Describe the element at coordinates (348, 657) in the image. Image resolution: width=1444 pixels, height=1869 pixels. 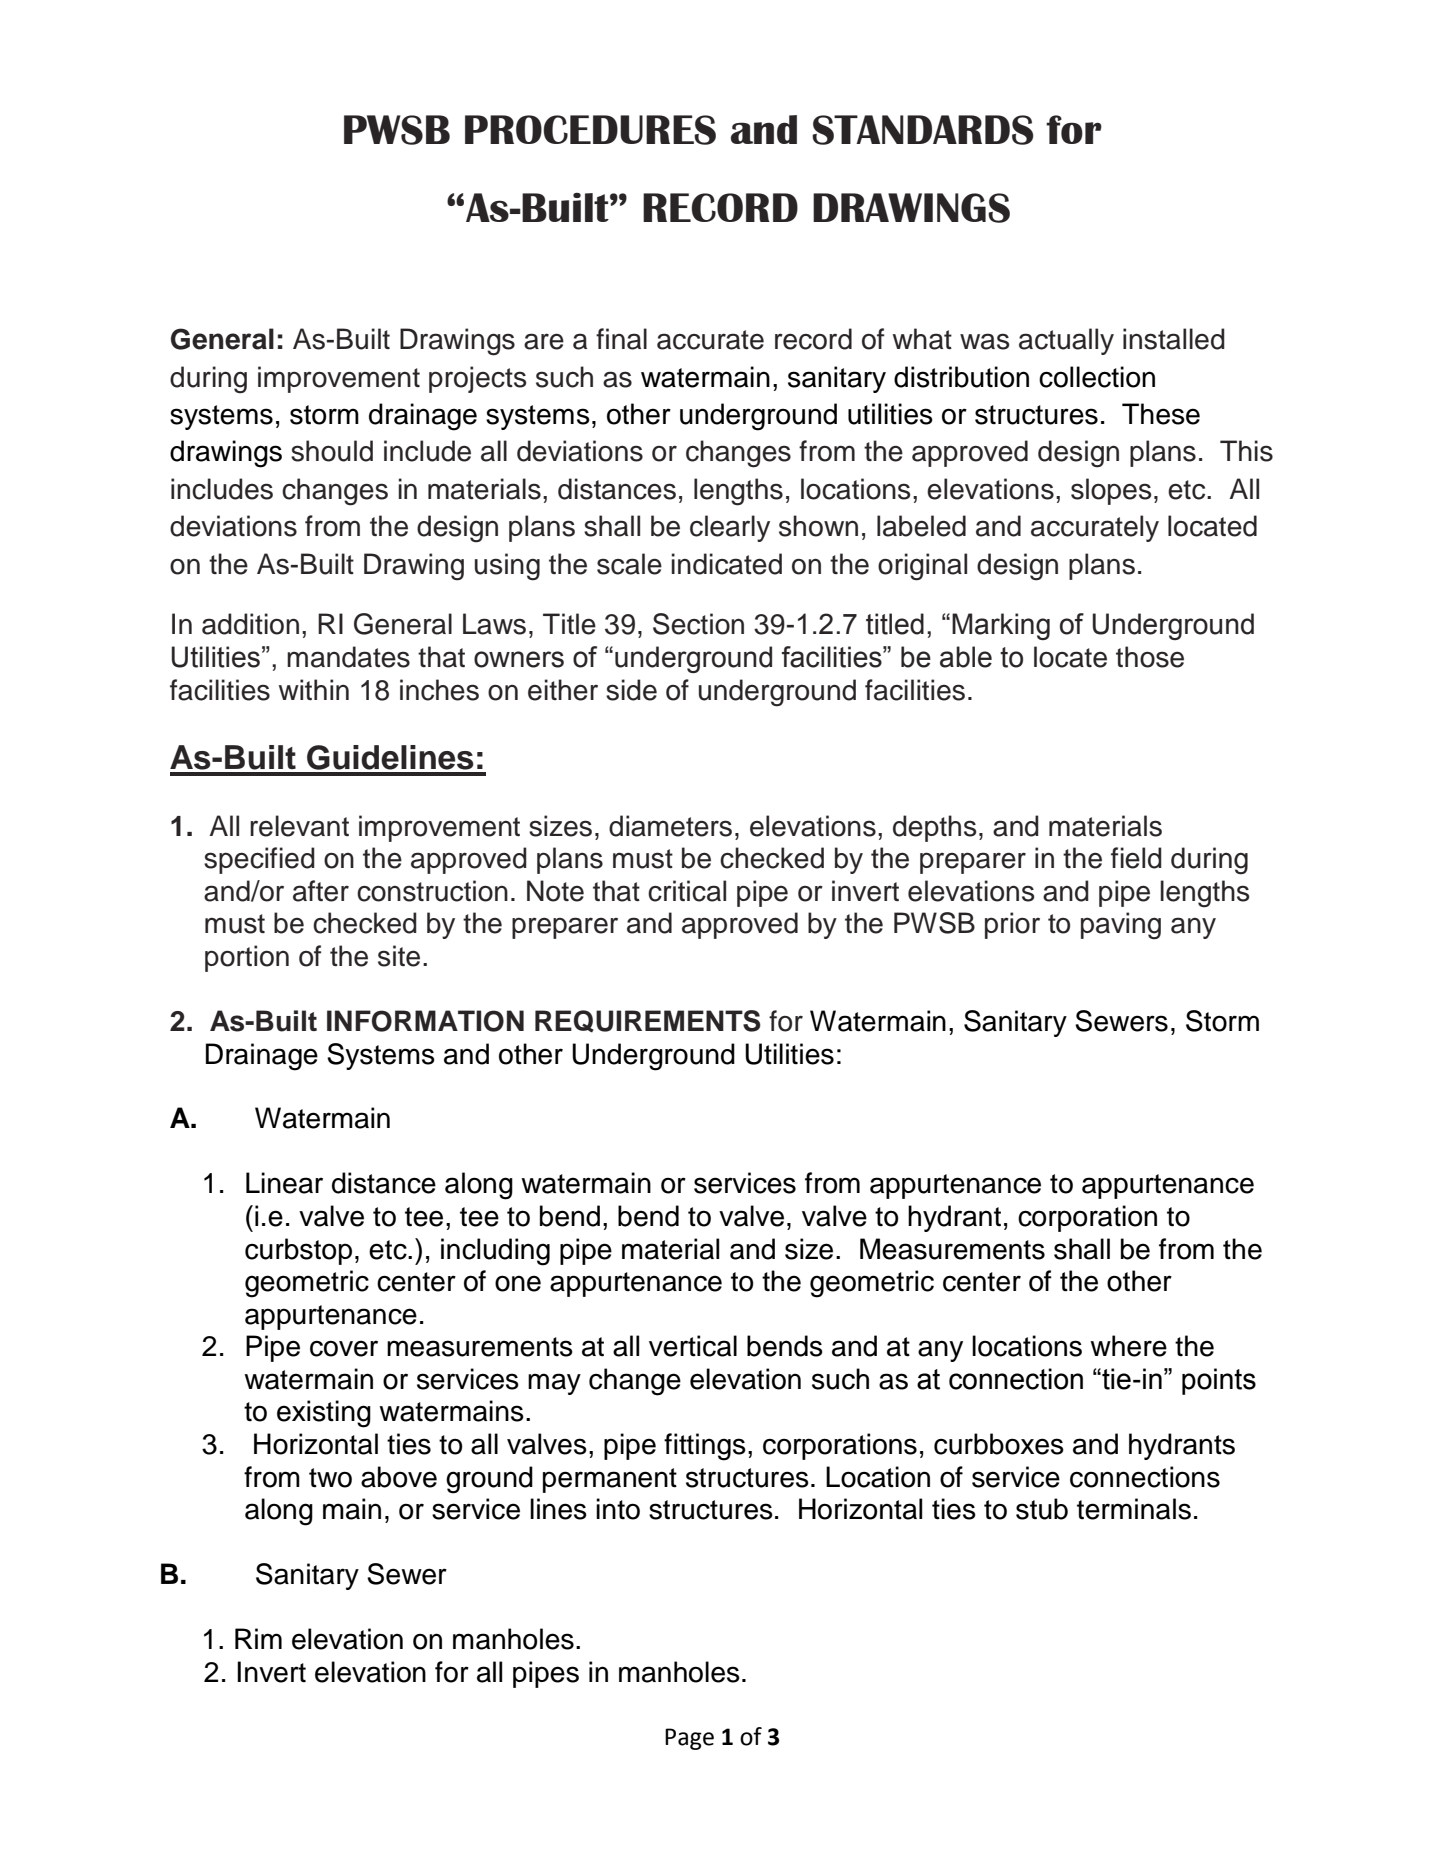
I see `mandates` at that location.
